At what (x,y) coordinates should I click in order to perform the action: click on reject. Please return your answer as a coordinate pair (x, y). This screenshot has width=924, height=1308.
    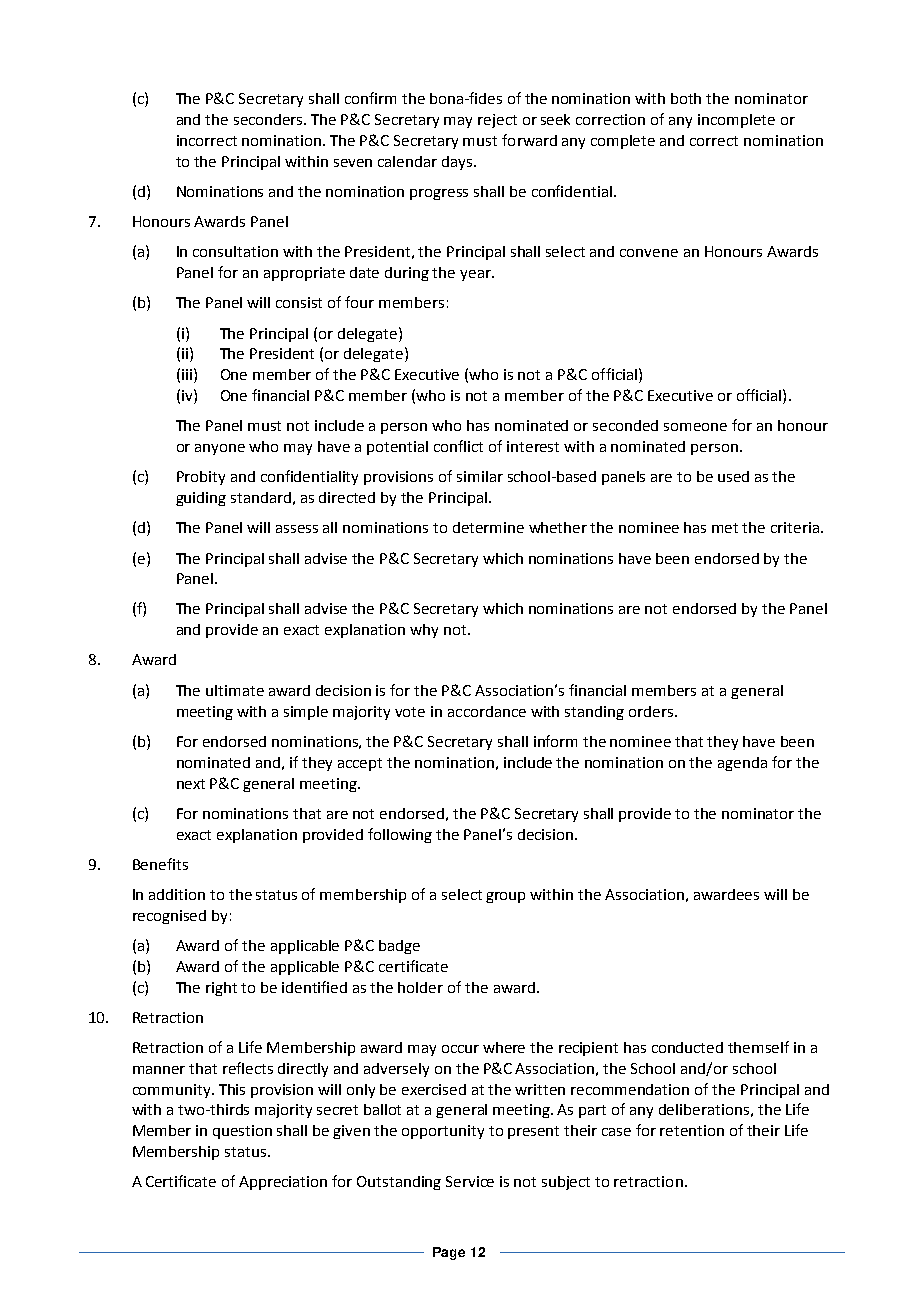
    Looking at the image, I should click on (497, 121).
